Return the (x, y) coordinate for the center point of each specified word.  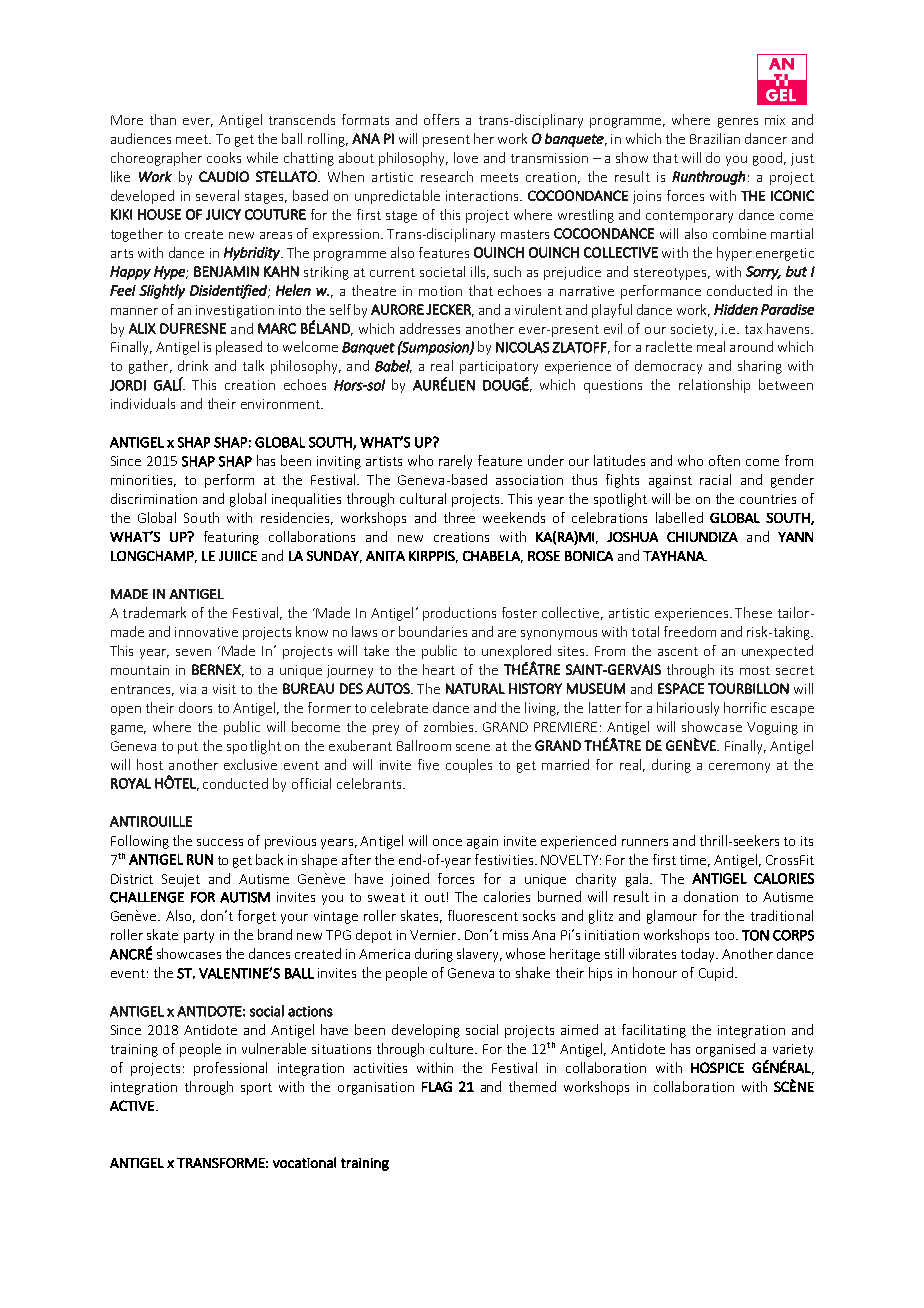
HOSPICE (717, 1067)
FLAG (437, 1086)
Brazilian (715, 138)
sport (256, 1089)
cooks (224, 157)
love (466, 157)
